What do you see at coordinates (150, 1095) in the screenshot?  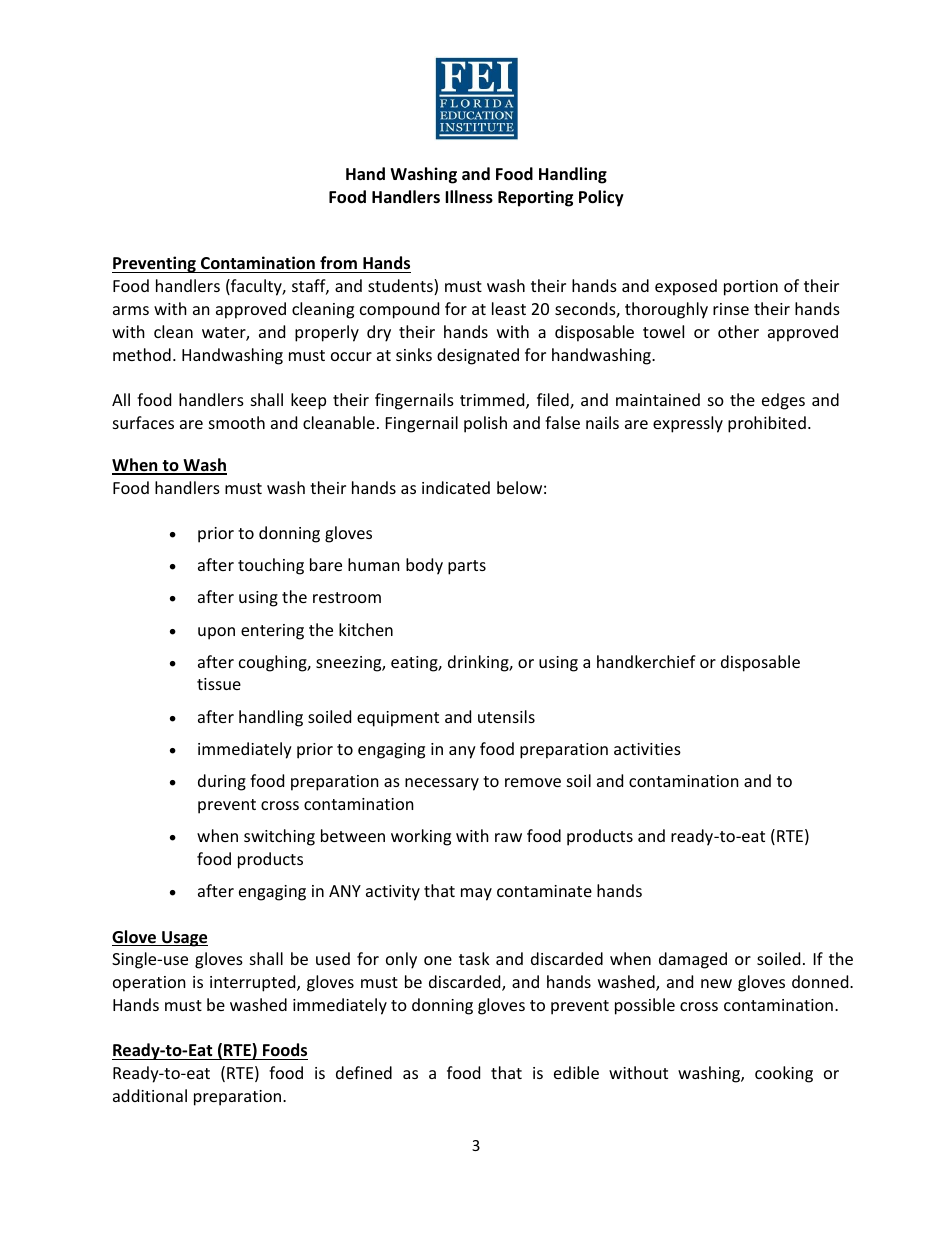 I see `additional` at bounding box center [150, 1095].
